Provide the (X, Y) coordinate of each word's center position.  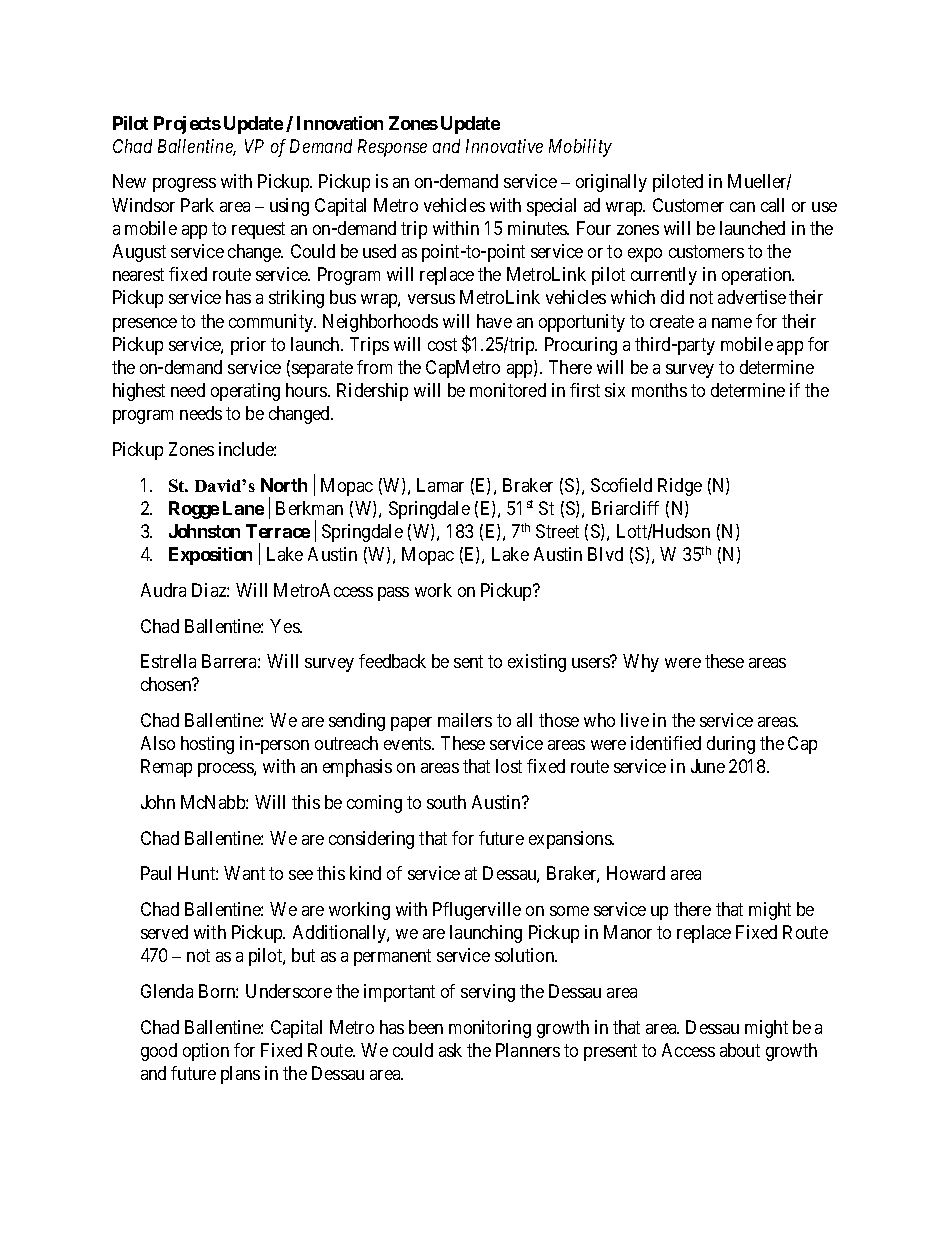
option (206, 1052)
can (742, 207)
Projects (187, 125)
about (740, 1050)
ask (450, 1050)
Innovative (504, 146)
